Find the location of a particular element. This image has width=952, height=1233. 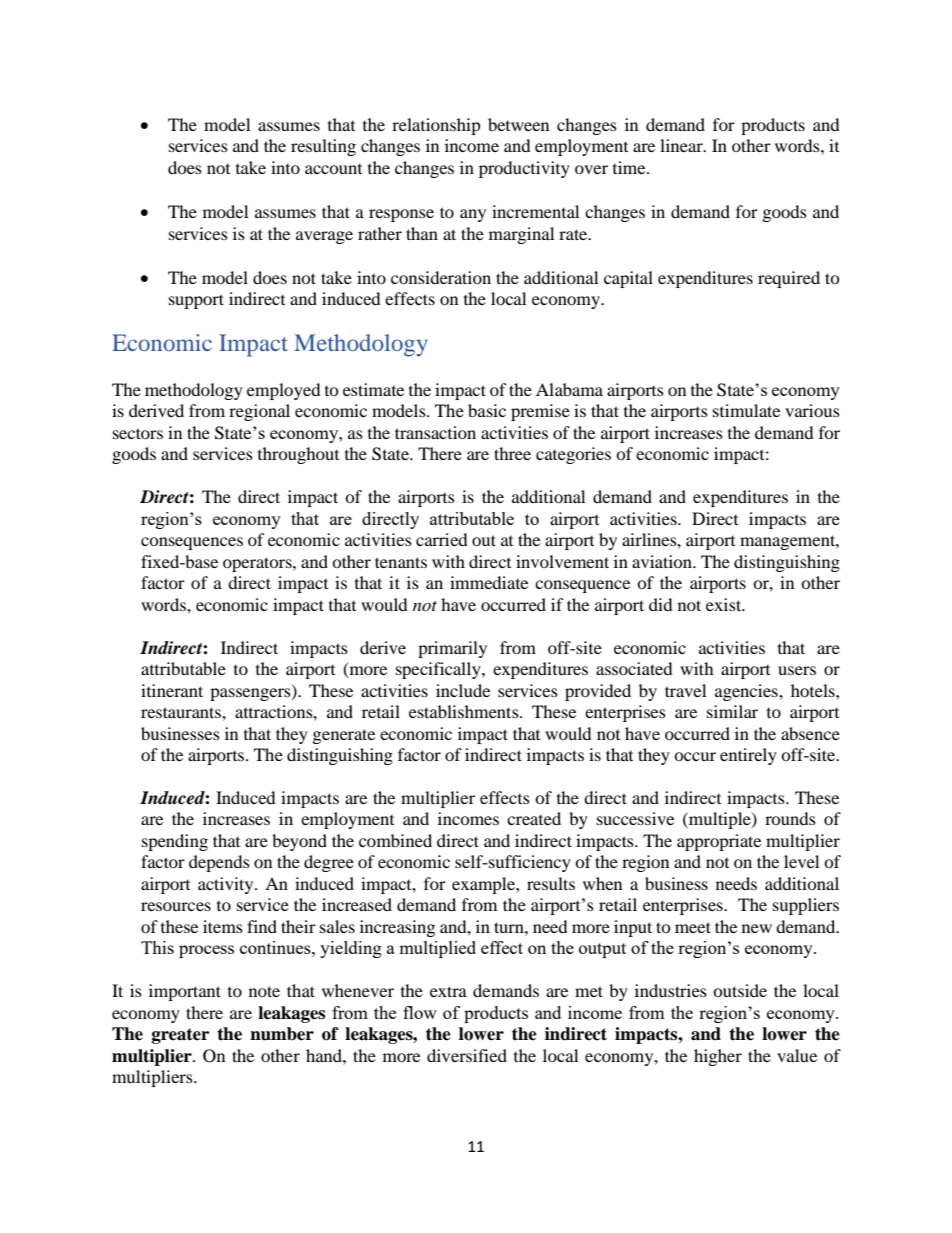

created is located at coordinates (534, 818).
